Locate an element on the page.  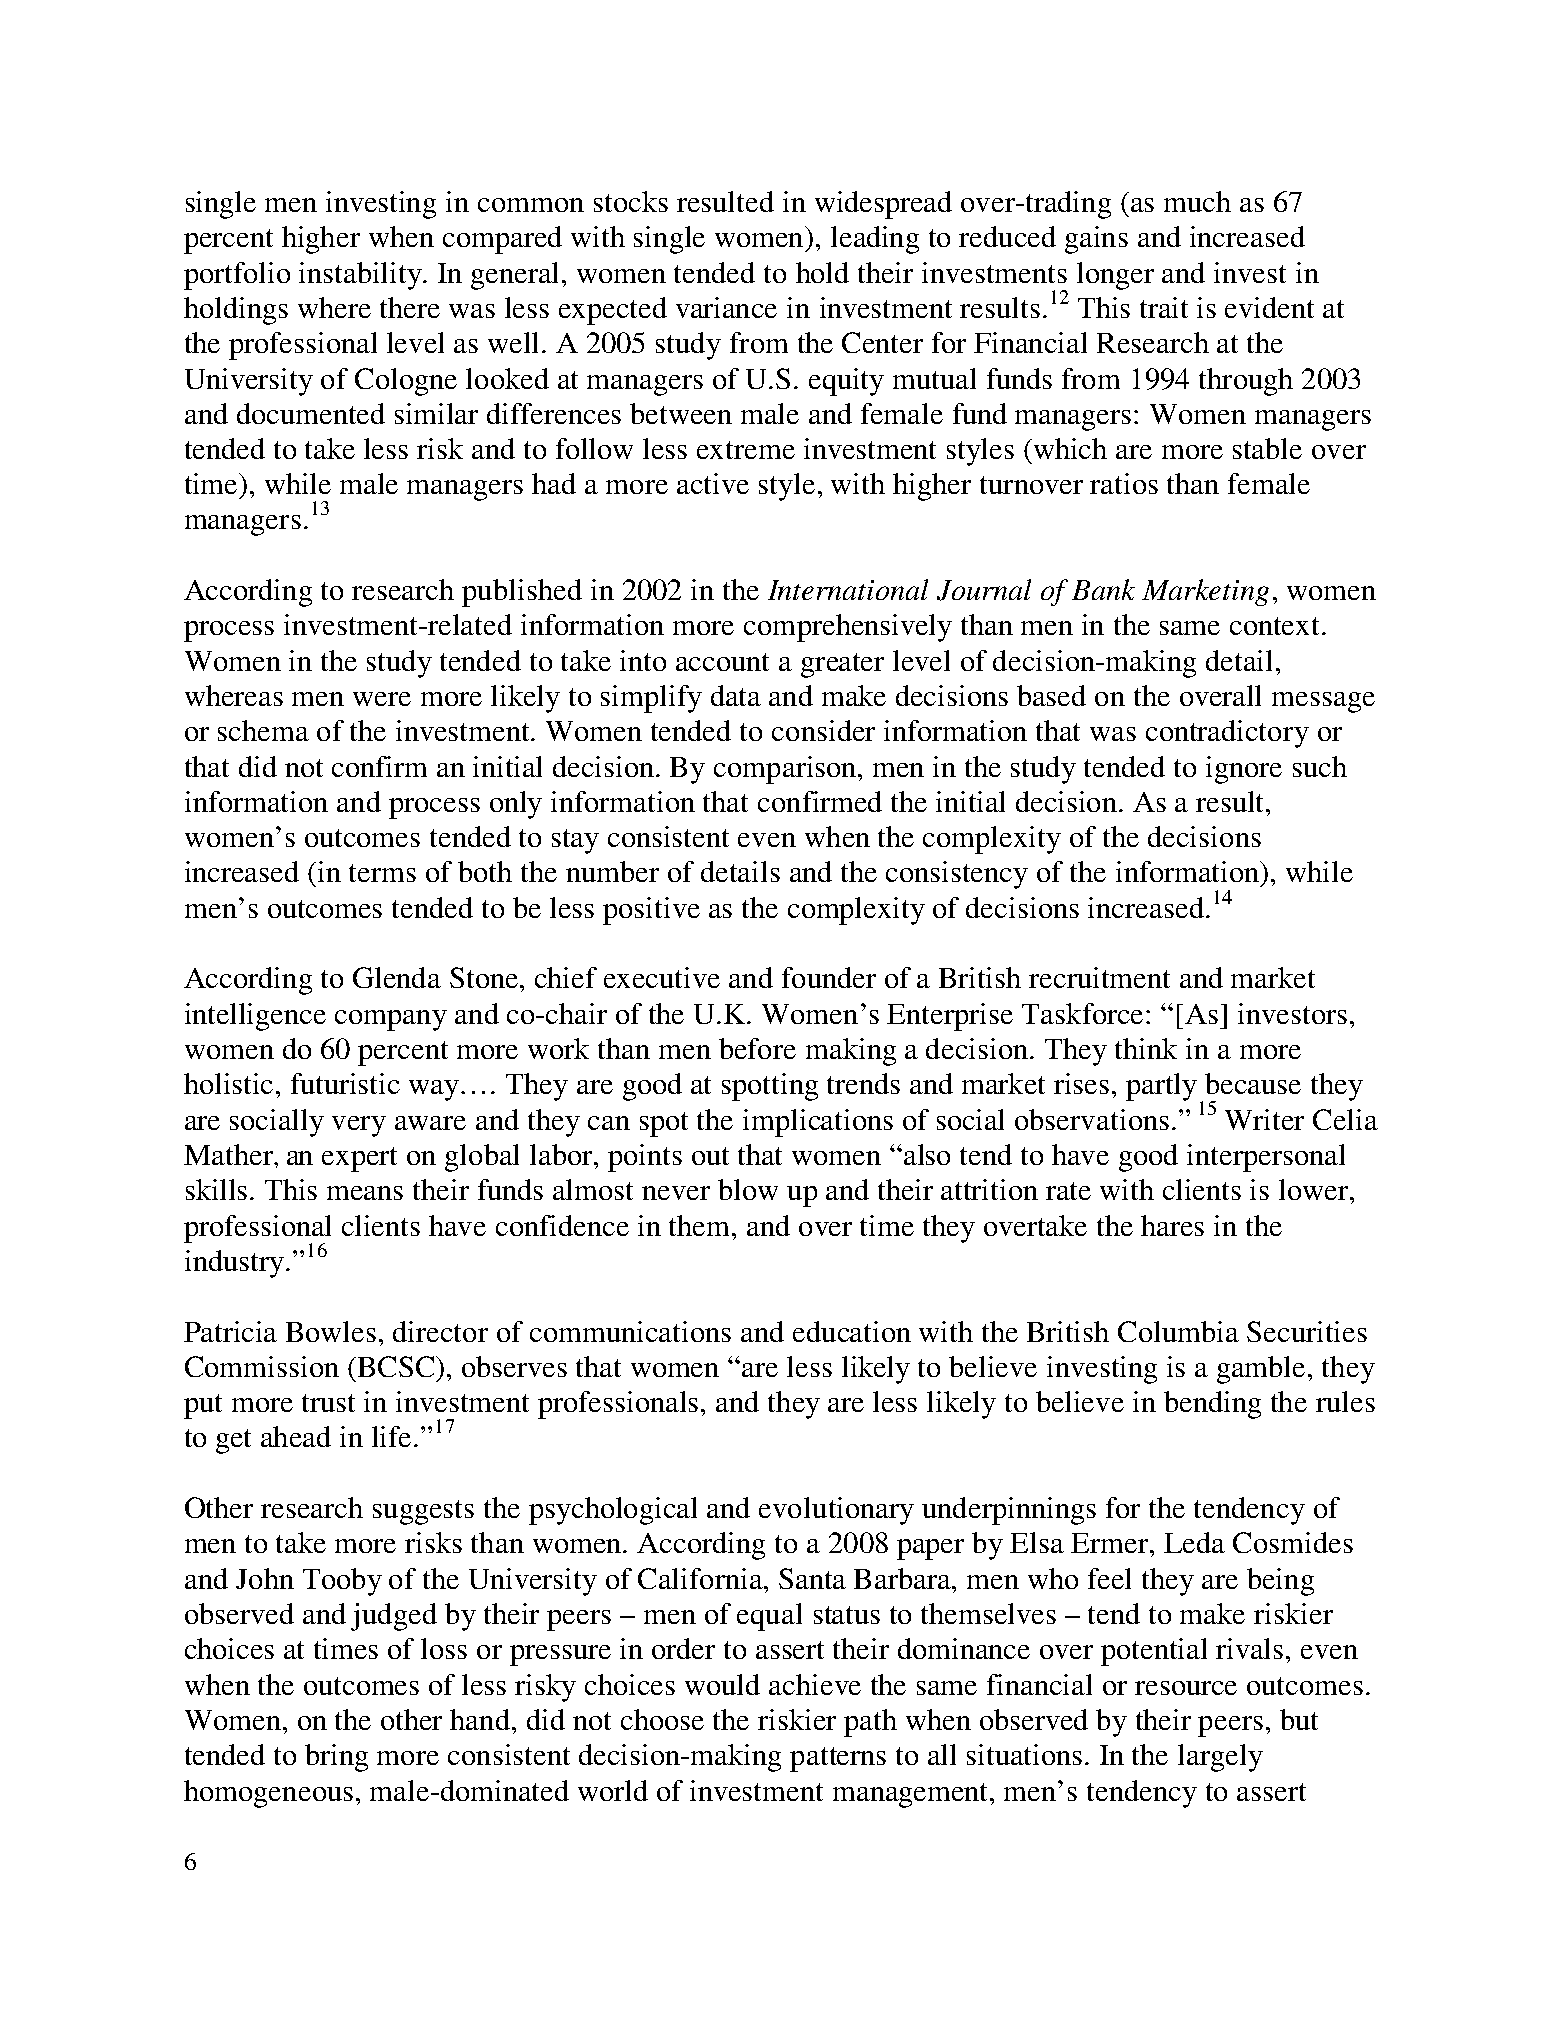
contradictory is located at coordinates (1227, 734).
